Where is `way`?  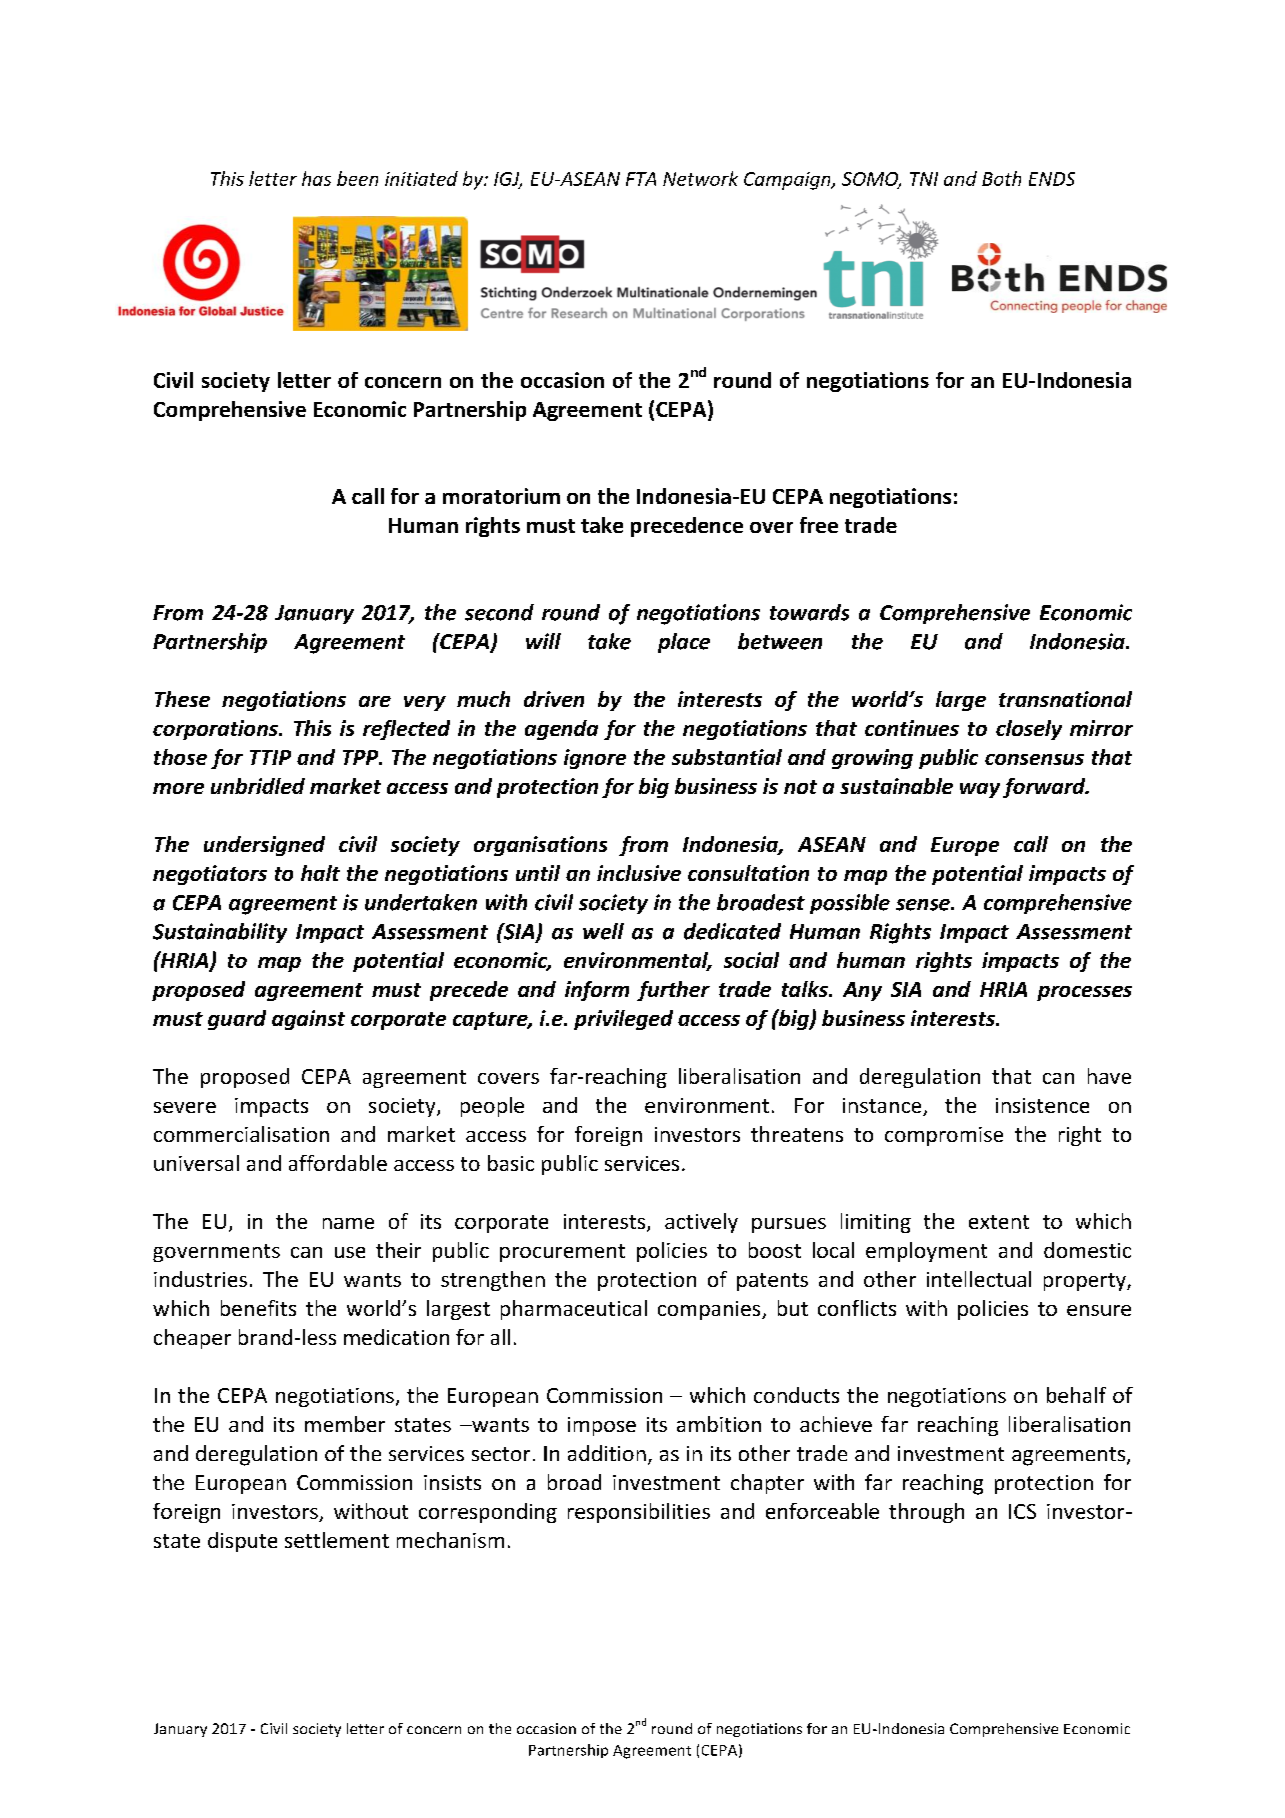 way is located at coordinates (980, 790).
